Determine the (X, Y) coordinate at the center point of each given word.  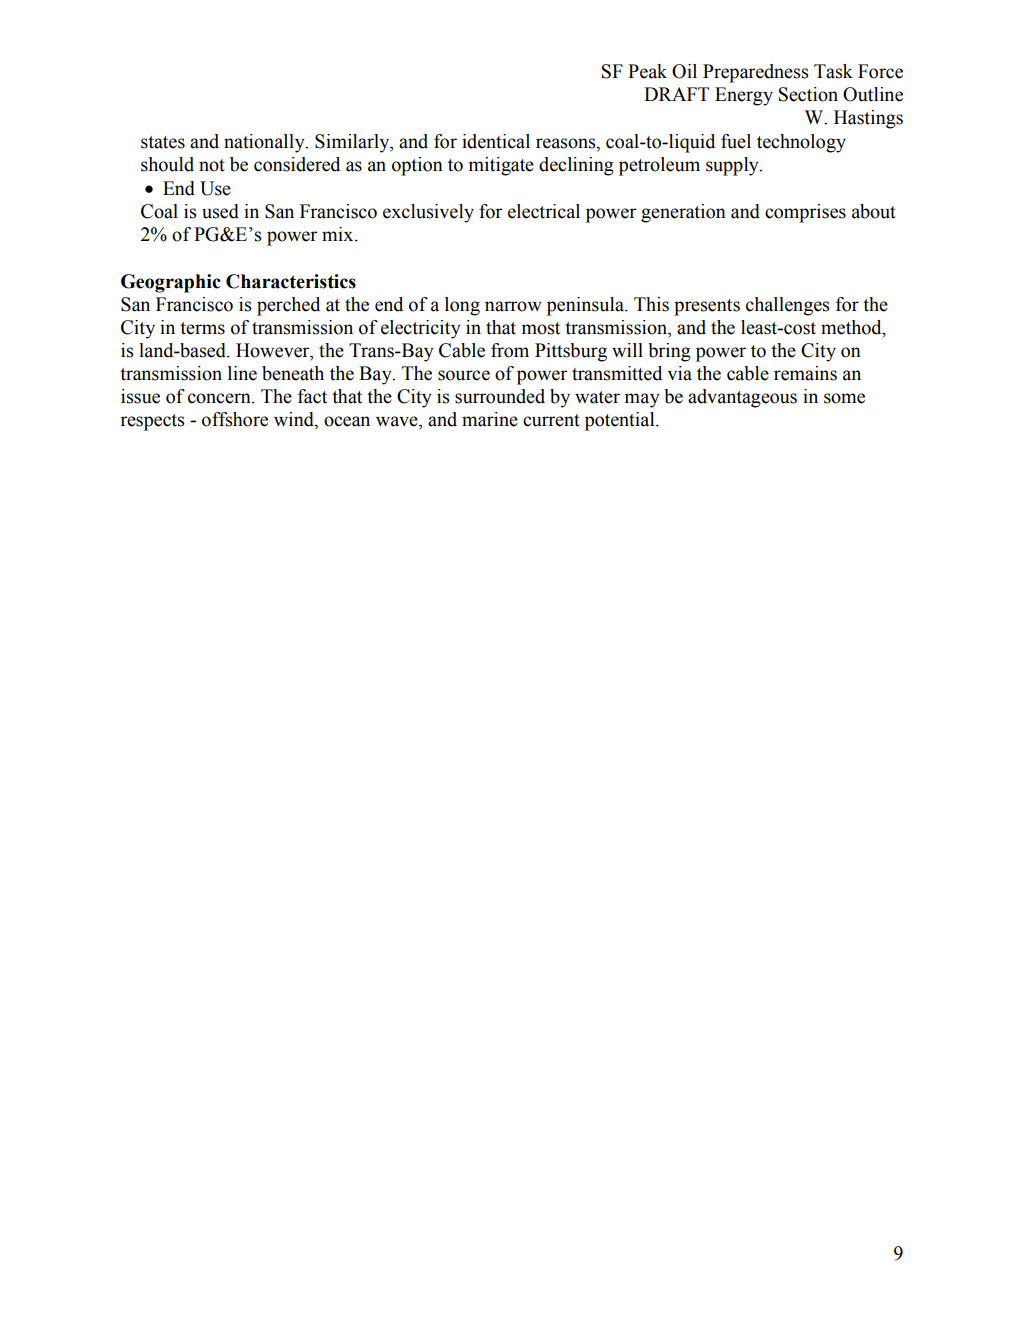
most (541, 328)
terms (202, 328)
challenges (787, 306)
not (212, 165)
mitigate (501, 166)
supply (733, 166)
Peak (647, 71)
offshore (235, 419)
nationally (265, 143)
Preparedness (755, 73)
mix (339, 234)
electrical (544, 211)
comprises (805, 213)
